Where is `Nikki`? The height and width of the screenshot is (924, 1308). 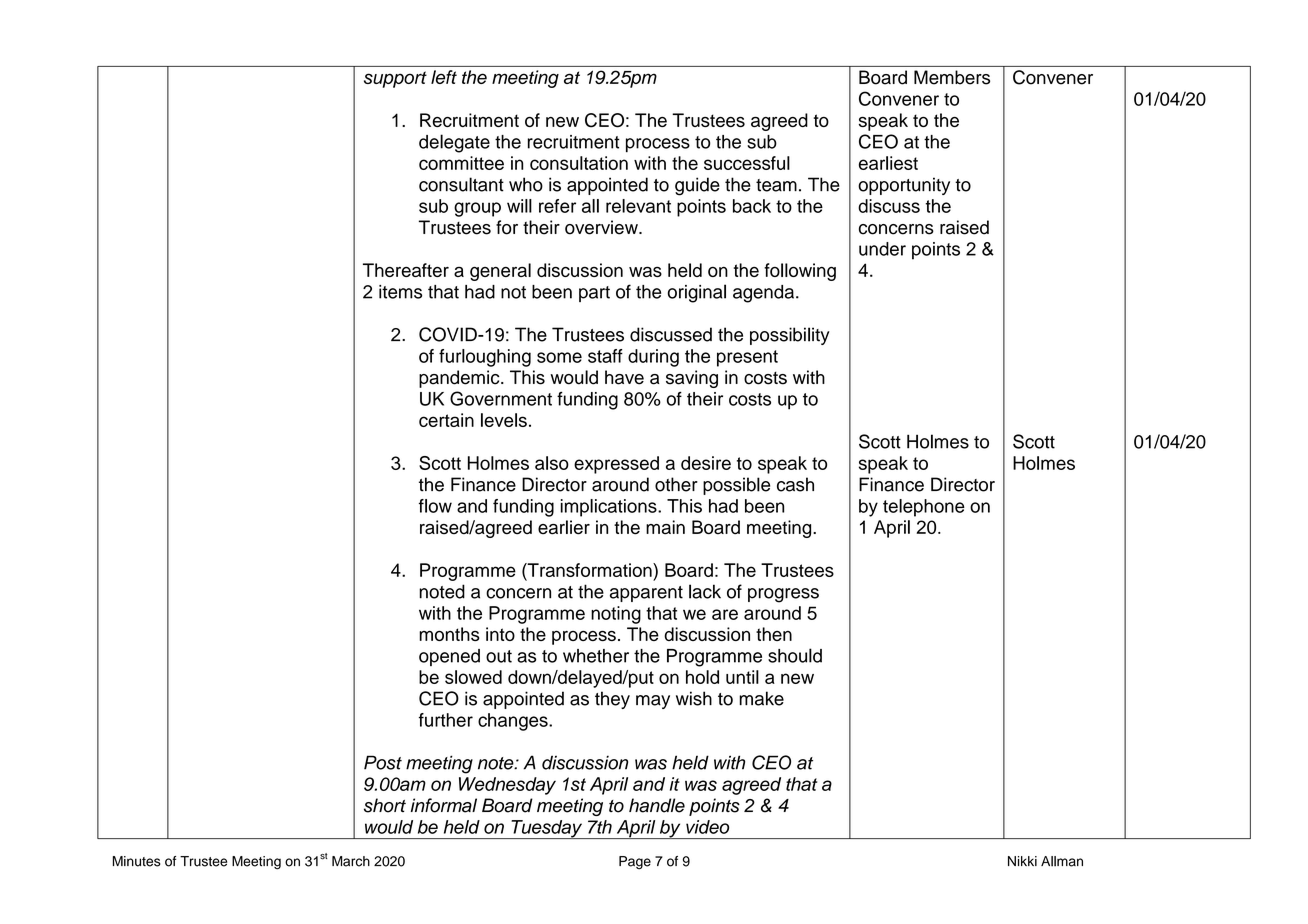
Nikki is located at coordinates (1022, 861).
